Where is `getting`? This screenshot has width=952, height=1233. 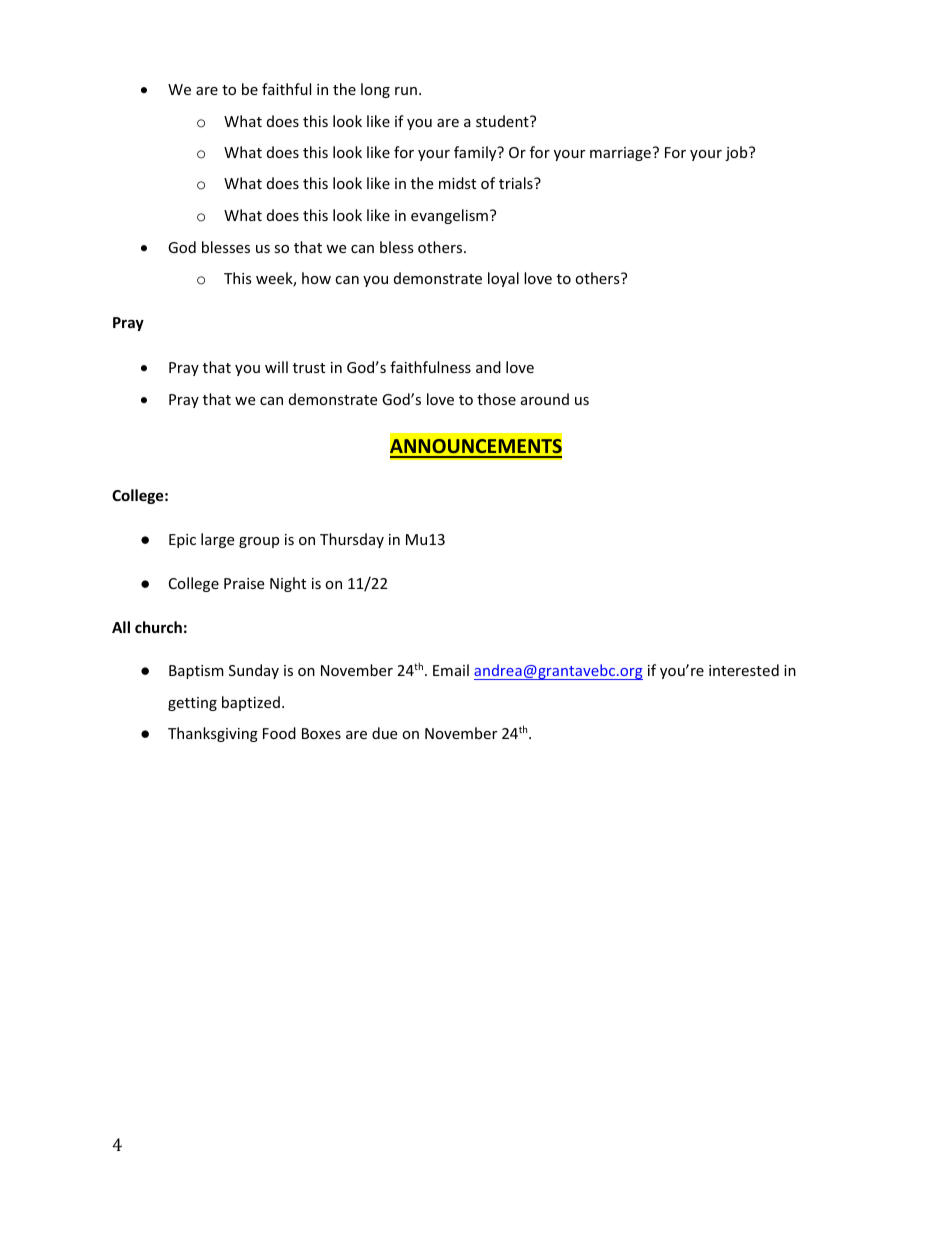 getting is located at coordinates (192, 704).
